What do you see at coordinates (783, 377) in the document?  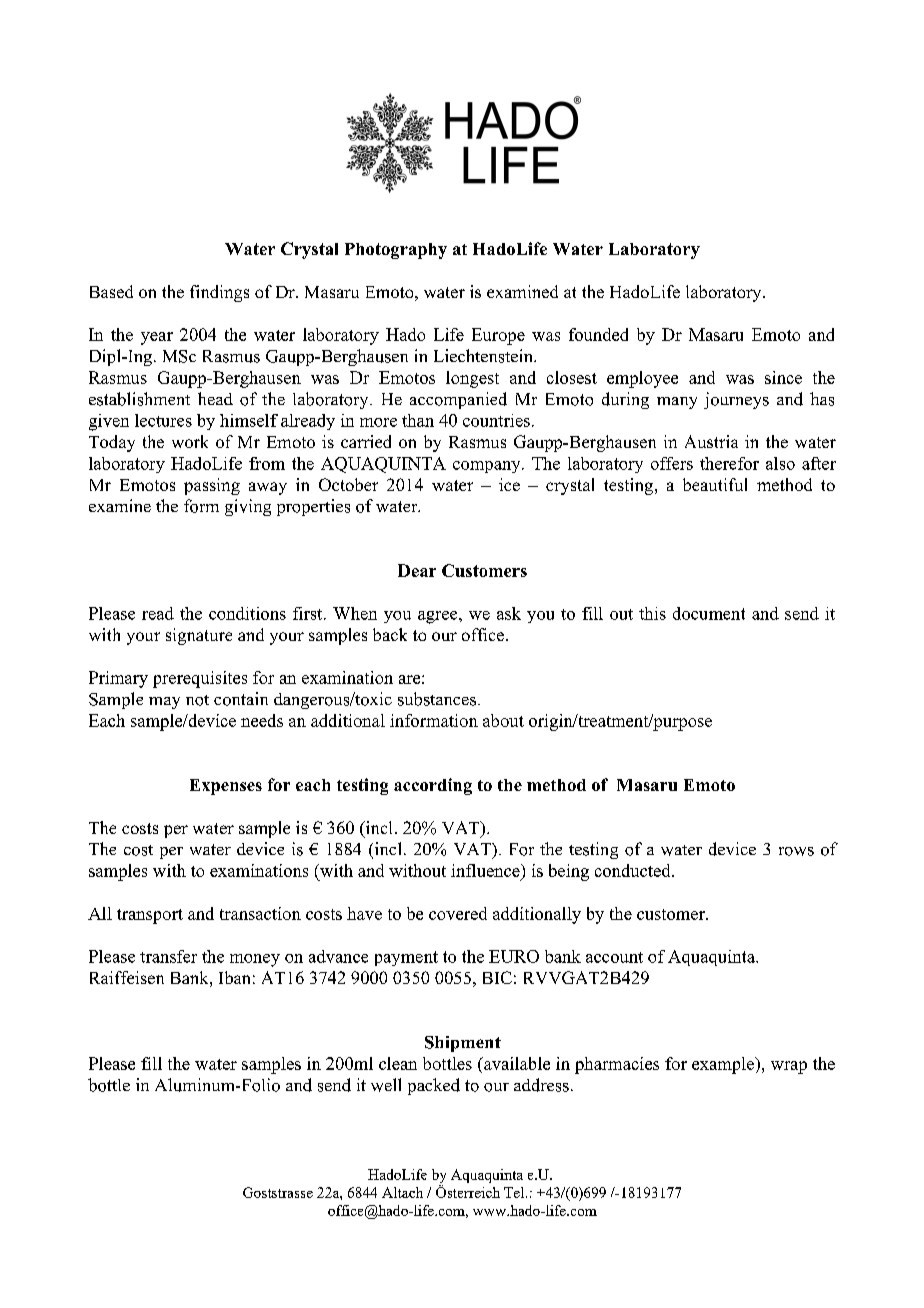 I see `since` at bounding box center [783, 377].
